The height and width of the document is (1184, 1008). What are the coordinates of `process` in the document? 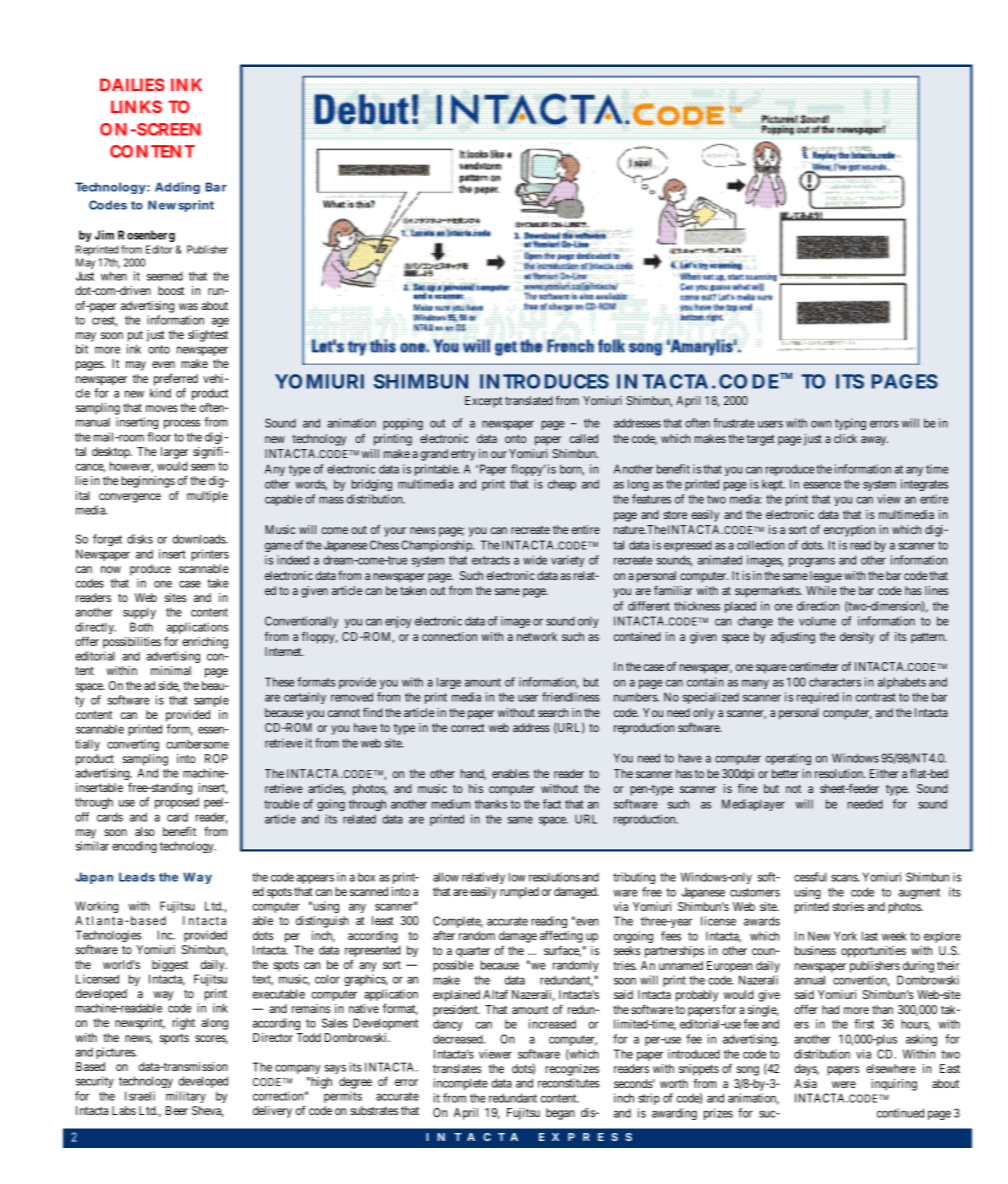 It's located at (182, 424).
